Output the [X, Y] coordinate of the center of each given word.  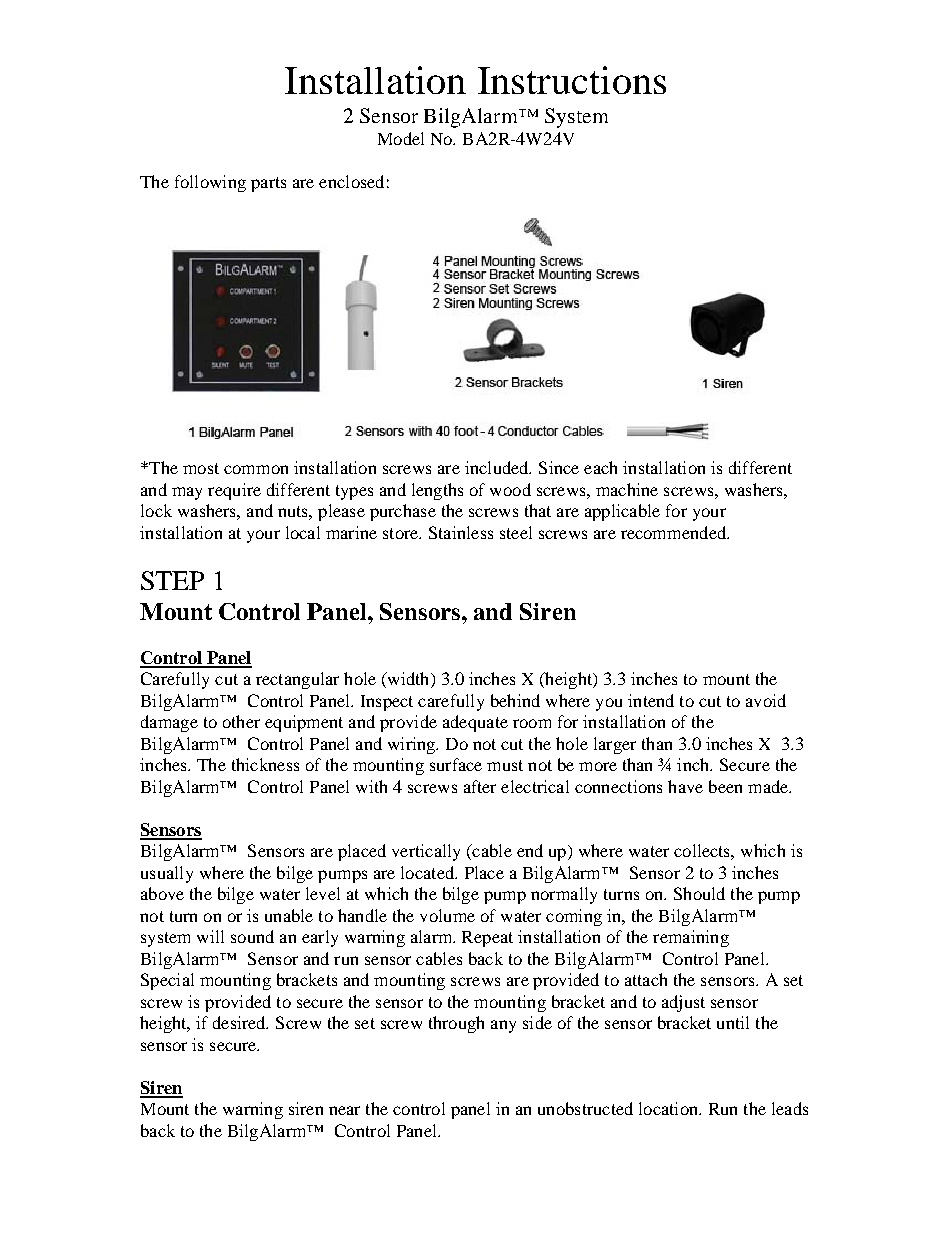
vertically [426, 852]
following [210, 183]
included [498, 467]
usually [167, 874]
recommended [675, 532]
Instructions [572, 80]
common [256, 469]
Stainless [461, 532]
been [725, 786]
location [670, 1108]
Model [401, 138]
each [600, 467]
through [456, 1024]
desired [240, 1022]
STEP [172, 580]
